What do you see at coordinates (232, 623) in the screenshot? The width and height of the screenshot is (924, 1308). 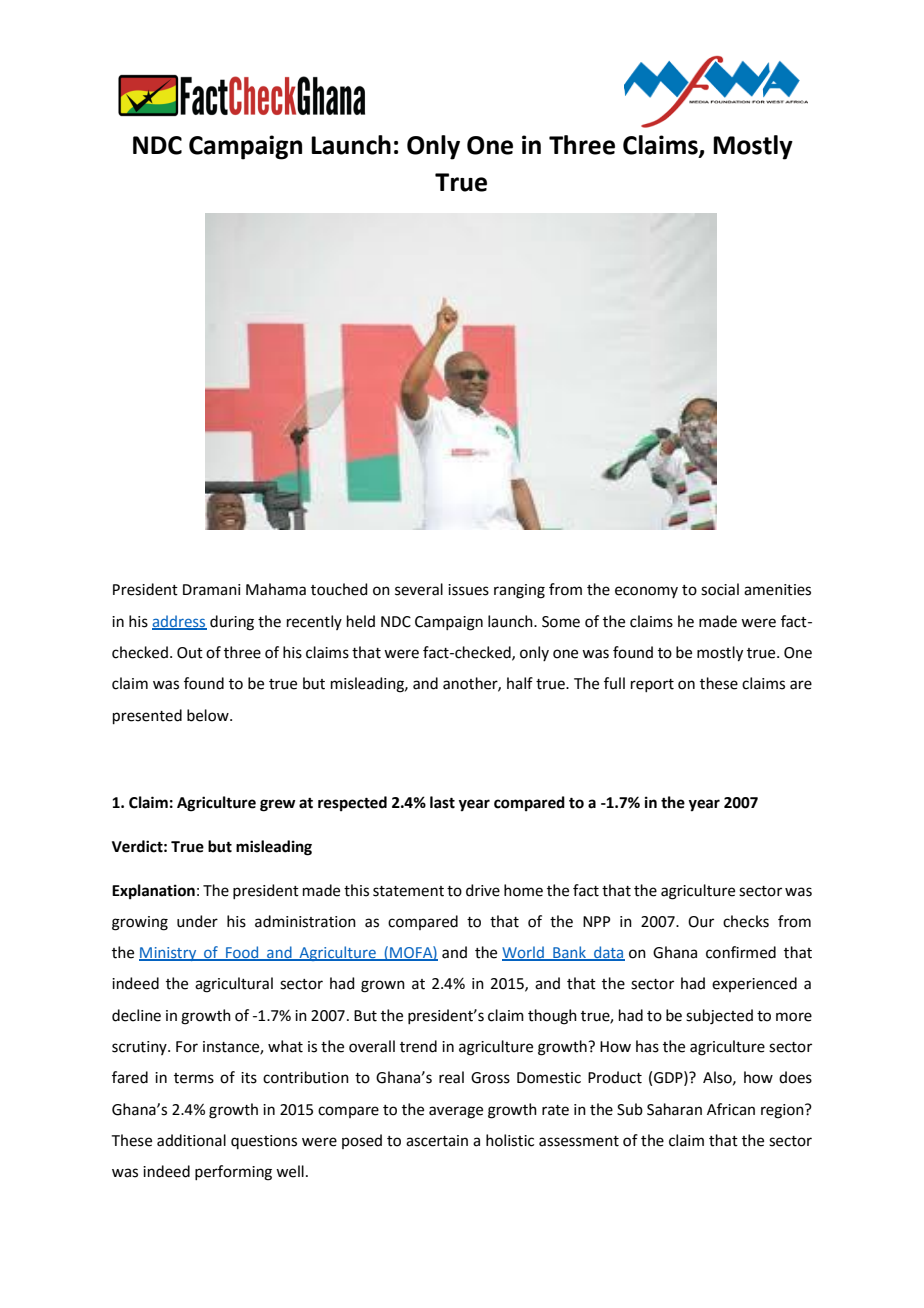 I see `during` at bounding box center [232, 623].
